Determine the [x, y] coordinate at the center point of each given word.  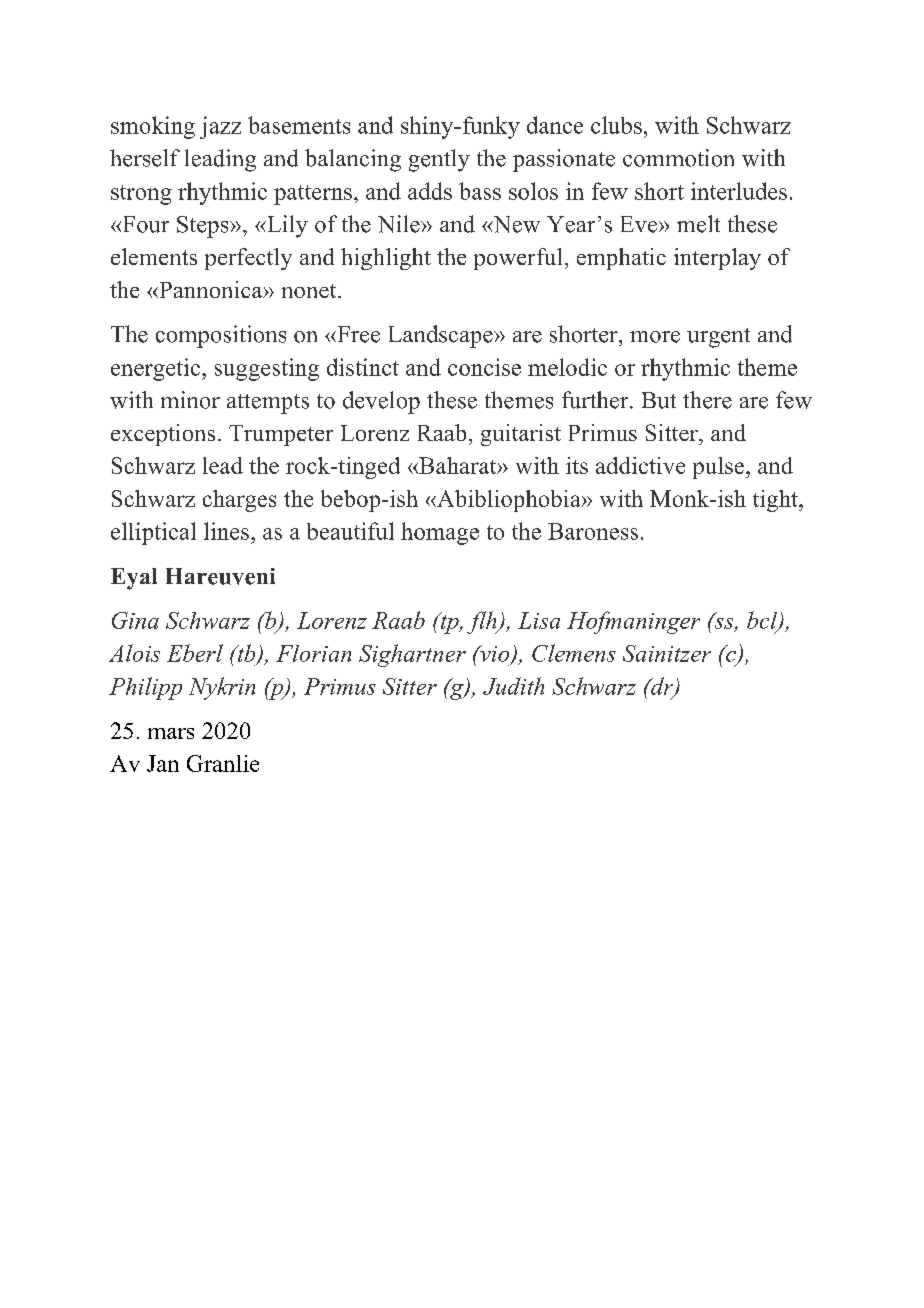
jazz [220, 127]
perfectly [248, 259]
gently [439, 160]
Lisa [539, 620]
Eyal [134, 579]
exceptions [163, 435]
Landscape [442, 336]
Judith [513, 686]
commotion [678, 158]
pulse [720, 468]
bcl [763, 621]
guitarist [521, 435]
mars [171, 733]
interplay [717, 259]
